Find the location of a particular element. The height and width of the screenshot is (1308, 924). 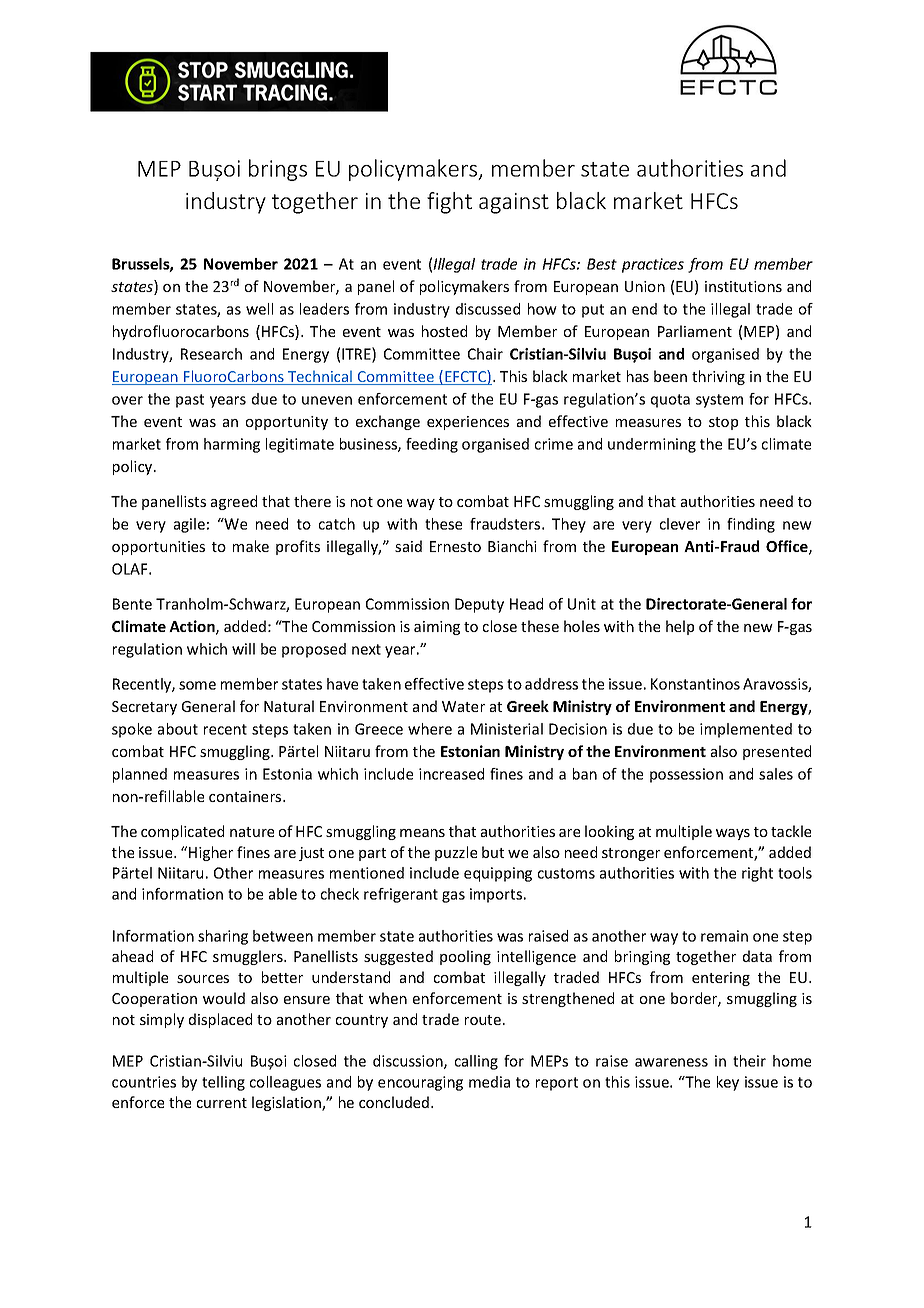

brings is located at coordinates (278, 170).
